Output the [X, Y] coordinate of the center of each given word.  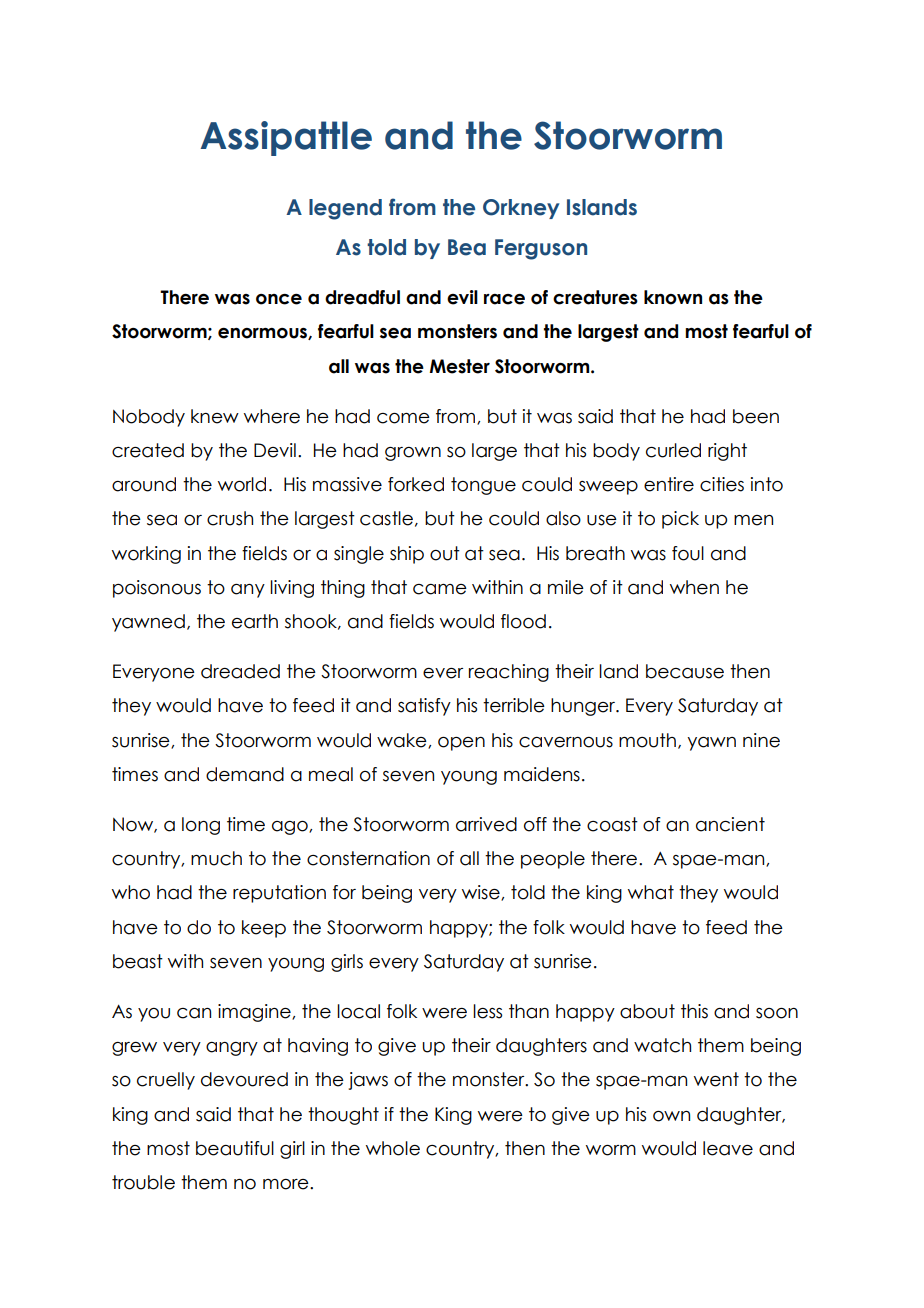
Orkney [521, 209]
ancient [730, 824]
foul [688, 553]
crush [230, 518]
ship [407, 555]
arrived [486, 824]
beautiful [235, 1148]
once [279, 299]
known [673, 297]
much [216, 858]
